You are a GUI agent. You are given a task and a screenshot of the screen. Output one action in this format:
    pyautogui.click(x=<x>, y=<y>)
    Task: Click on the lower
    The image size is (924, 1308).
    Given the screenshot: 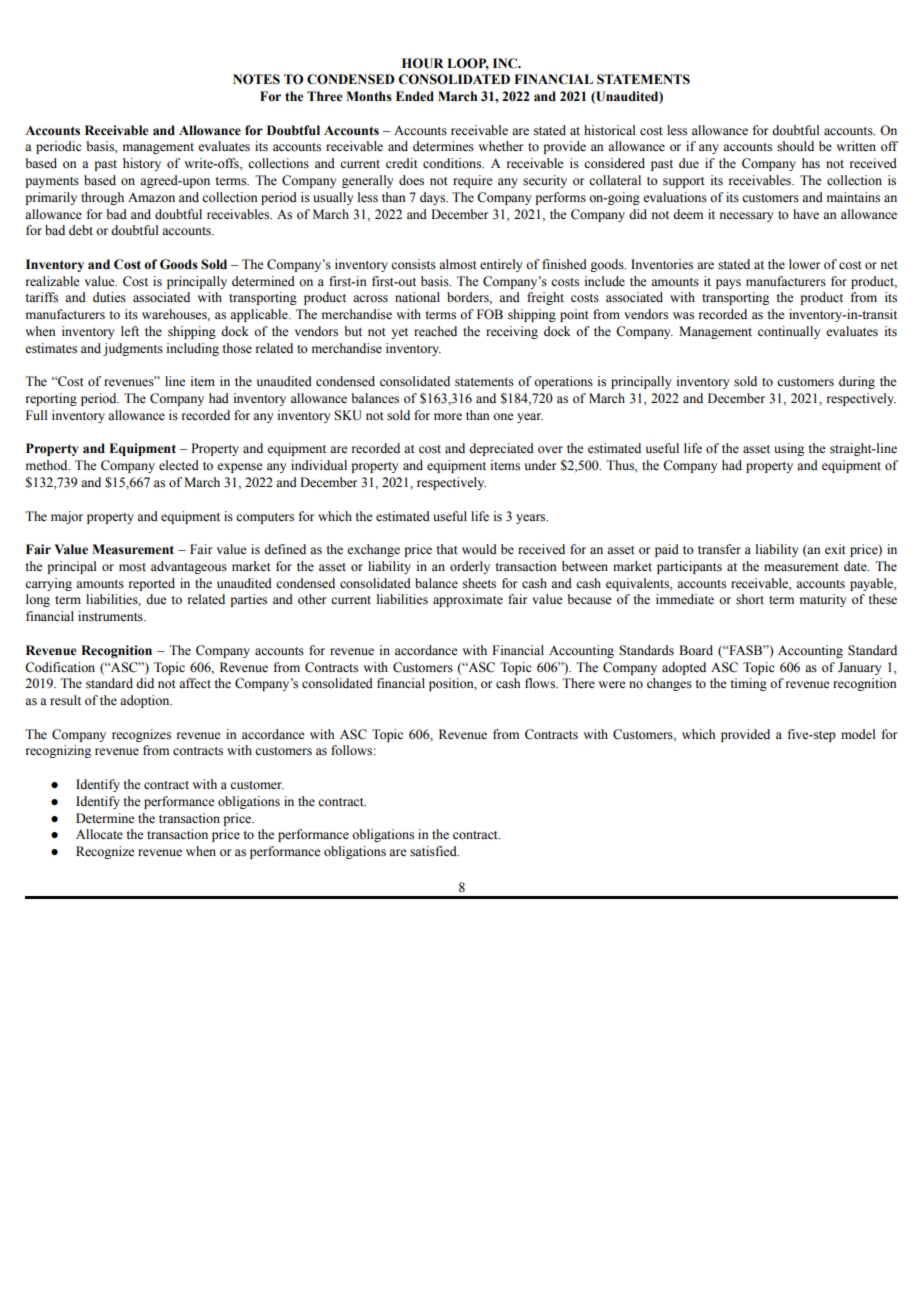 What is the action you would take?
    pyautogui.click(x=804, y=264)
